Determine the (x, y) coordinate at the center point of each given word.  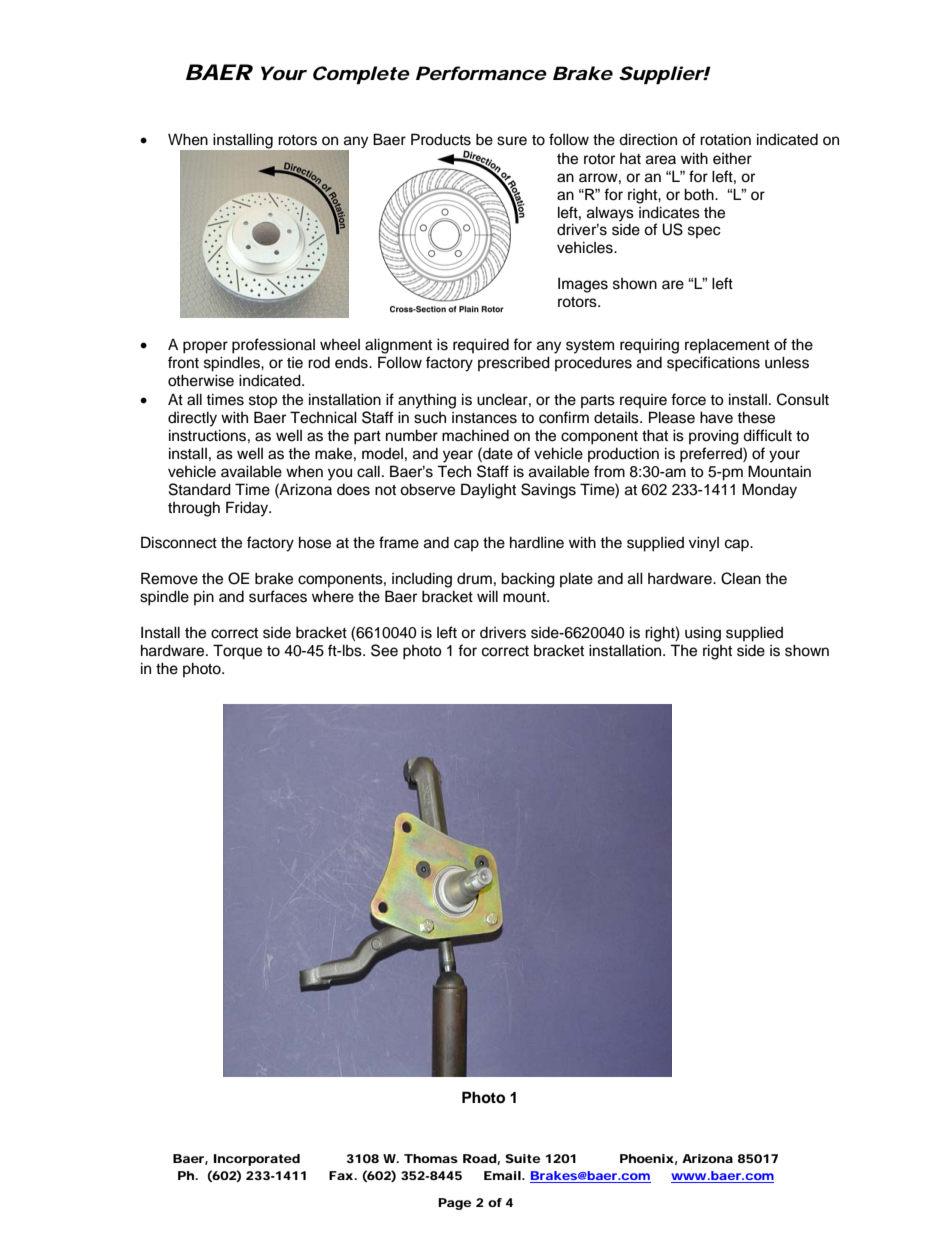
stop (263, 402)
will (487, 596)
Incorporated (257, 1160)
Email (502, 1175)
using (703, 634)
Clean (741, 578)
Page (455, 1204)
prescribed (514, 363)
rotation (725, 139)
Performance (481, 73)
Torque (237, 652)
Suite (523, 1158)
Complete (361, 75)
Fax (342, 1175)
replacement (727, 346)
